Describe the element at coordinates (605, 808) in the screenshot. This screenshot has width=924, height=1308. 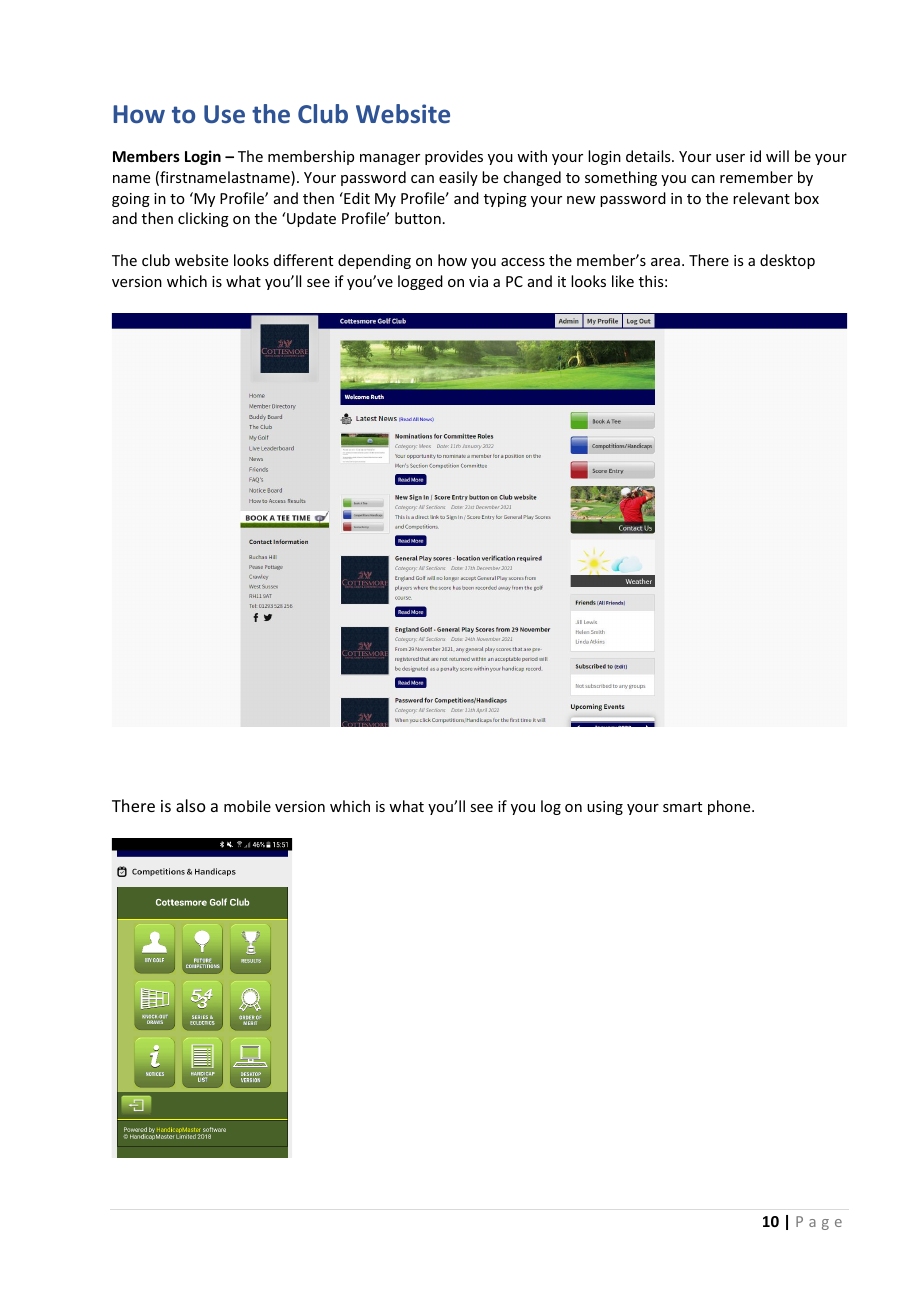
I see `using` at that location.
